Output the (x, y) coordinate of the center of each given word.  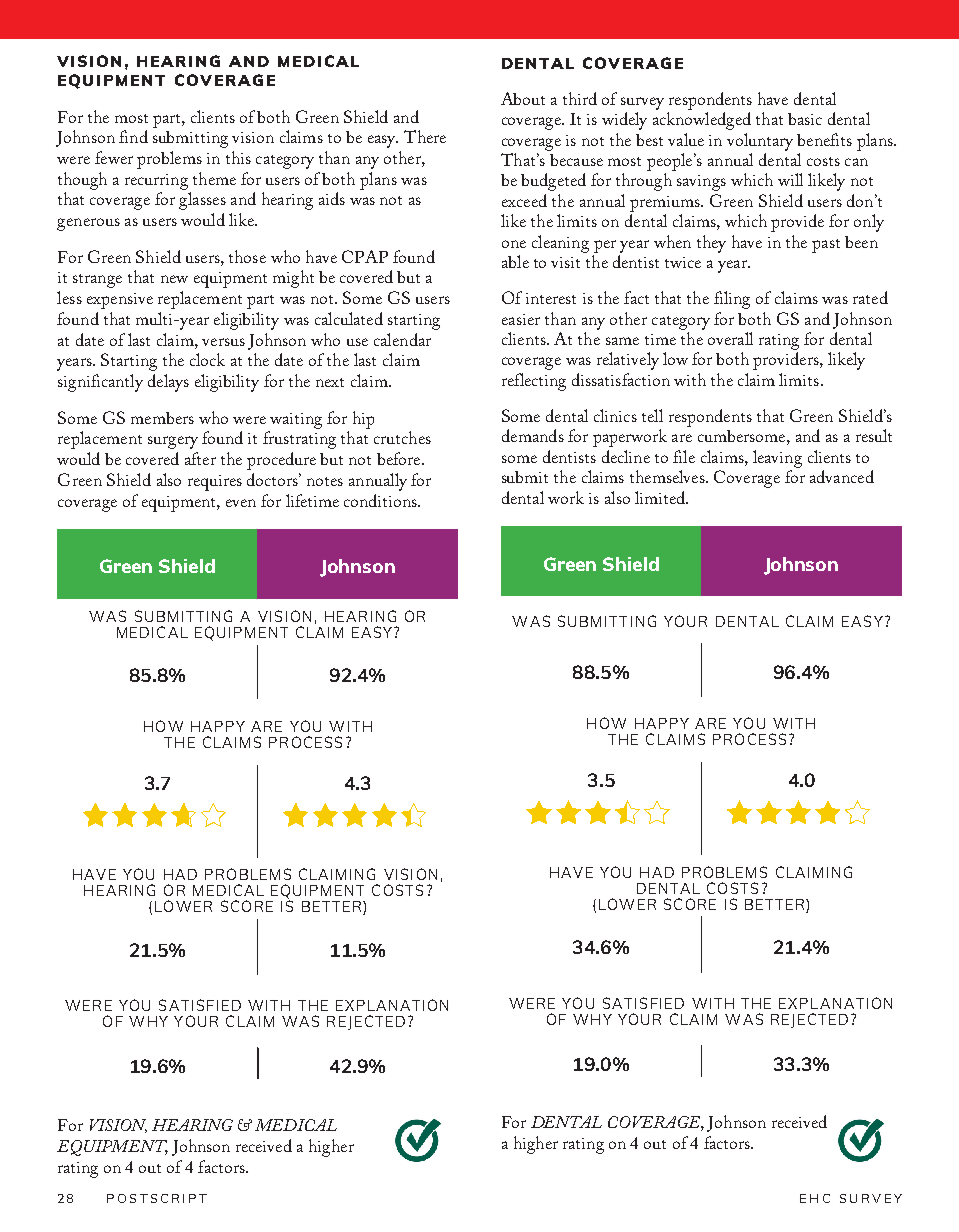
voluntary (760, 142)
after (200, 458)
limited (661, 497)
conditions (381, 500)
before (400, 458)
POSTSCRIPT (157, 1198)
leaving (777, 459)
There (425, 136)
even (241, 503)
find (133, 136)
